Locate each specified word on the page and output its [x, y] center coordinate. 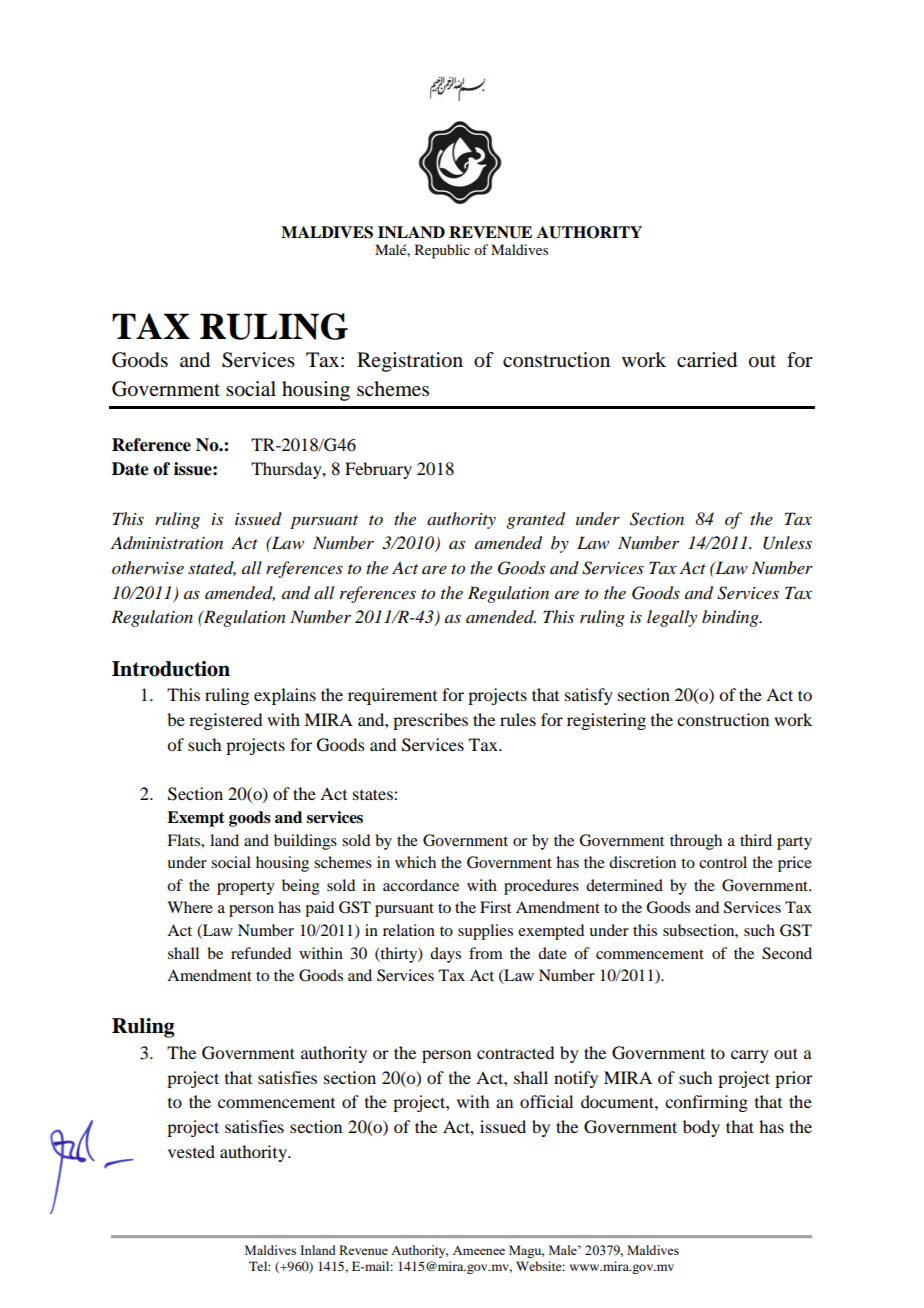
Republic [442, 251]
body [701, 1128]
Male [564, 1250]
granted [535, 520]
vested [191, 1151]
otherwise [148, 567]
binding [731, 618]
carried [707, 360]
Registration [410, 362]
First [495, 907]
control [723, 862]
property [246, 888]
